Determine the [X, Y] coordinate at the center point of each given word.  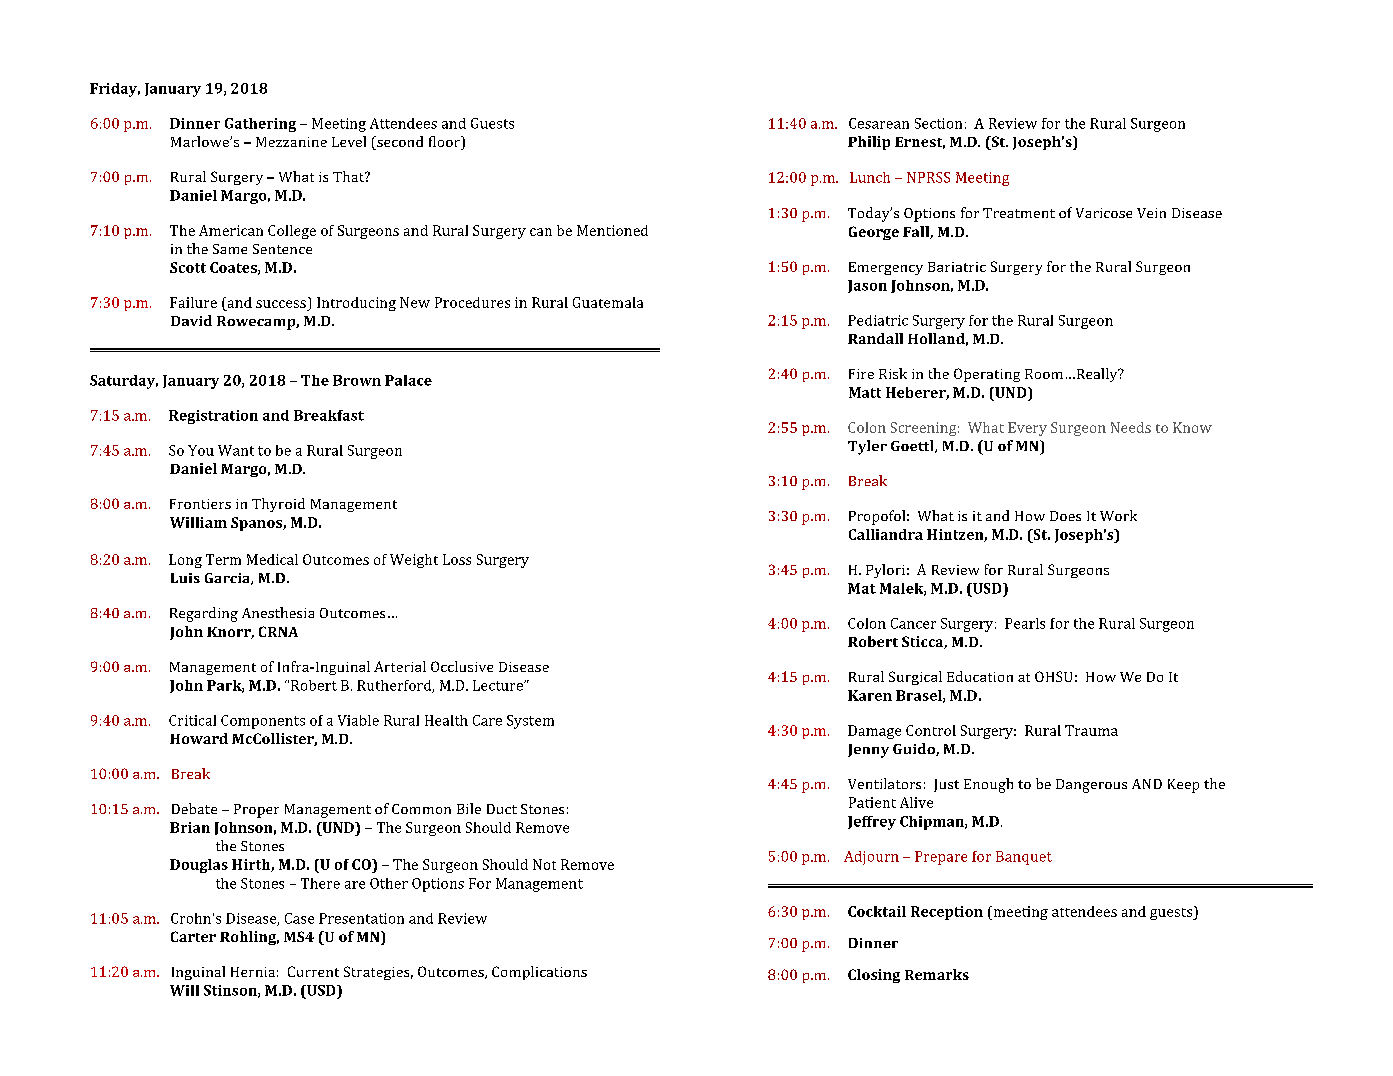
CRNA [278, 631]
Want [236, 450]
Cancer [913, 623]
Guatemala [608, 302]
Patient [872, 802]
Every [1027, 429]
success [281, 304]
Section [938, 123]
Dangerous [1091, 786]
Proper [256, 811]
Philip [869, 143]
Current [313, 971]
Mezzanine [291, 142]
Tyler [867, 447]
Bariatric [957, 267]
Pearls [1025, 623]
